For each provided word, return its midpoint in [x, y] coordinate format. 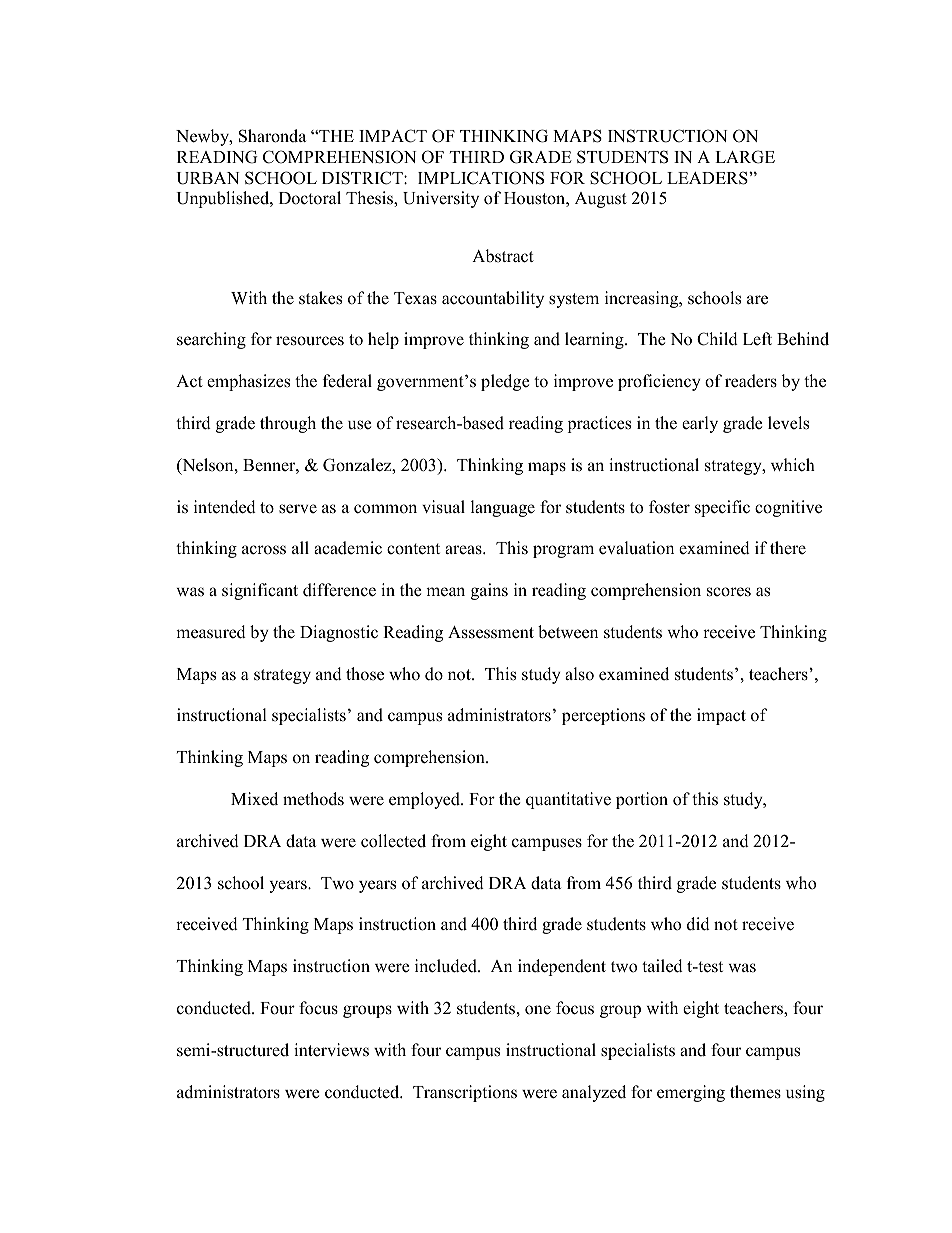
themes [755, 1092]
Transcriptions [465, 1093]
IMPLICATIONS [481, 178]
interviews [331, 1050]
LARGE [745, 157]
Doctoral [310, 198]
